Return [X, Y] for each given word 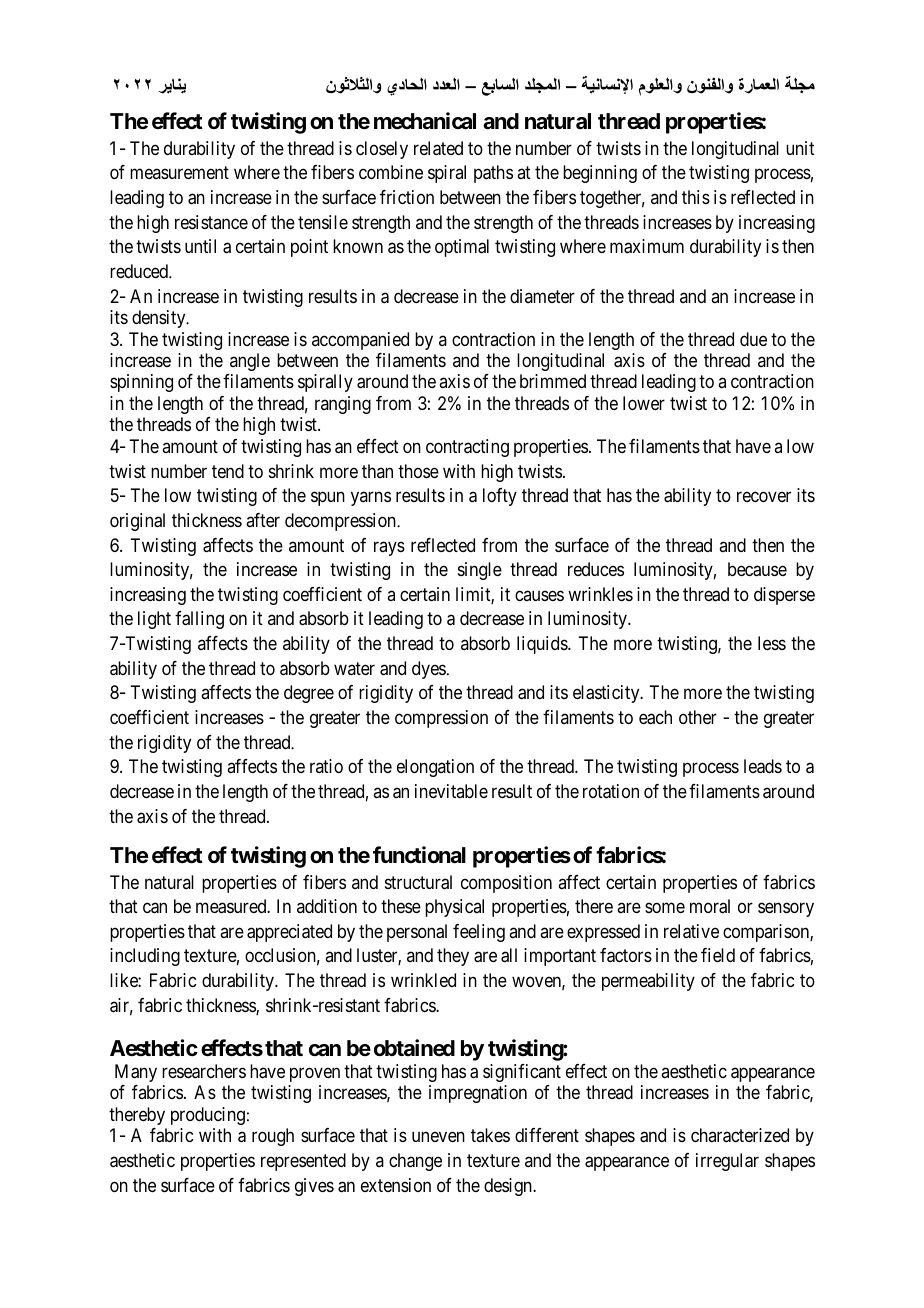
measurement [179, 173]
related [438, 148]
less [772, 643]
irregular [727, 1162]
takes [490, 1135]
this [696, 197]
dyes [429, 670]
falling [199, 620]
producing [208, 1116]
